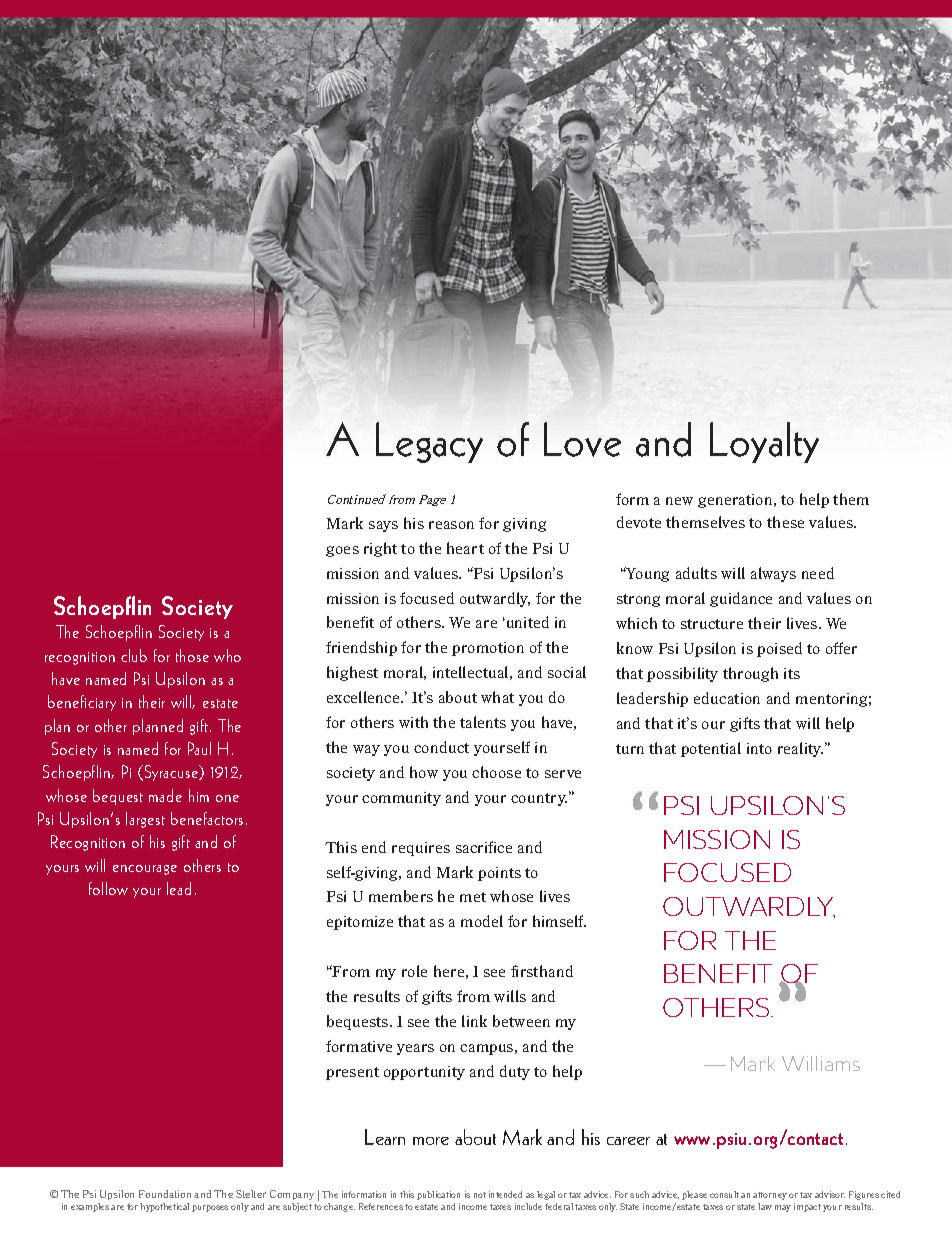 This screenshot has height=1233, width=952. I want to click on follow, so click(108, 888).
